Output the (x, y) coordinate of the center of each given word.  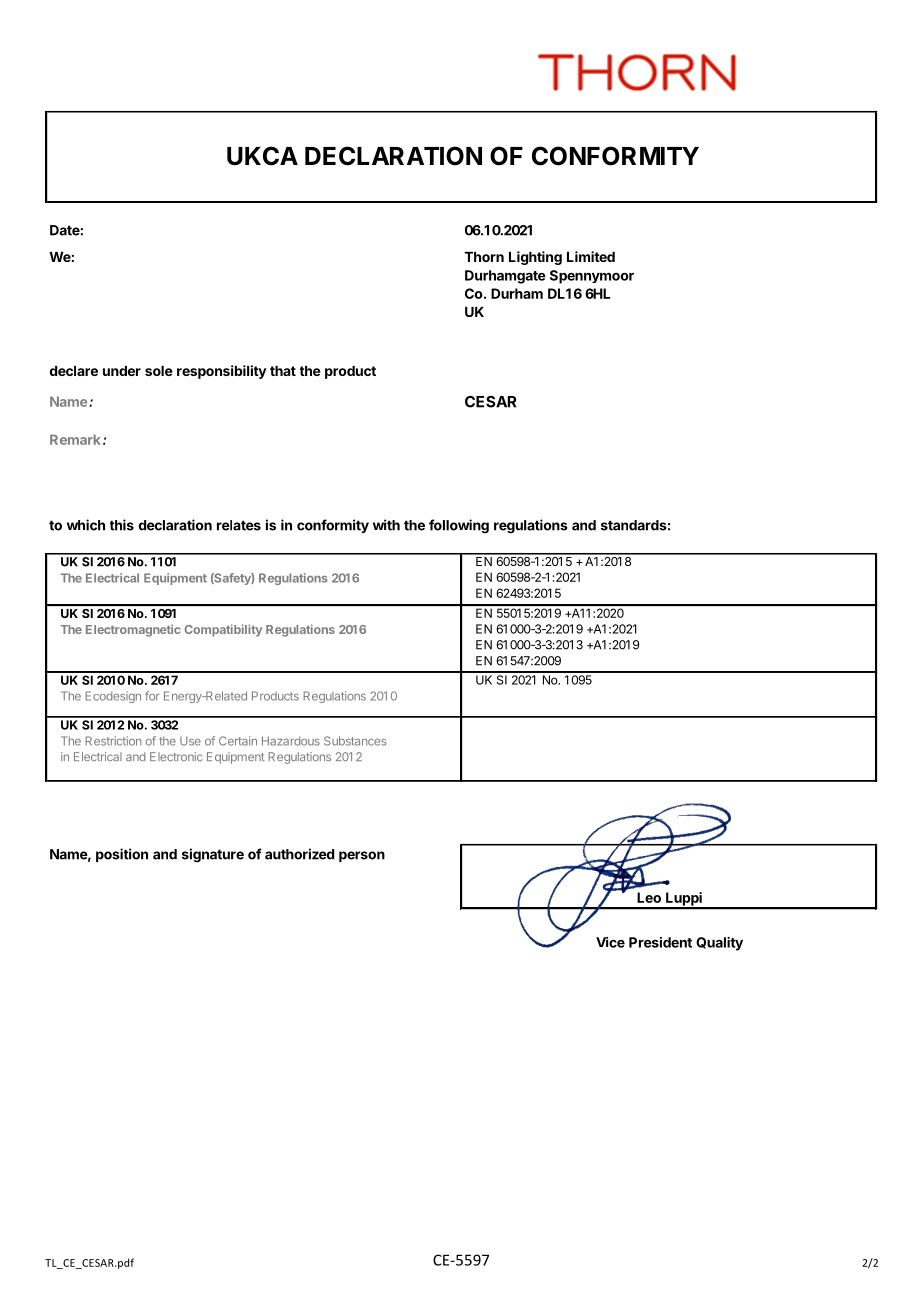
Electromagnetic (133, 630)
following (459, 526)
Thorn (484, 257)
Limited (591, 256)
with (386, 525)
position (122, 855)
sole (159, 371)
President (660, 942)
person (362, 856)
